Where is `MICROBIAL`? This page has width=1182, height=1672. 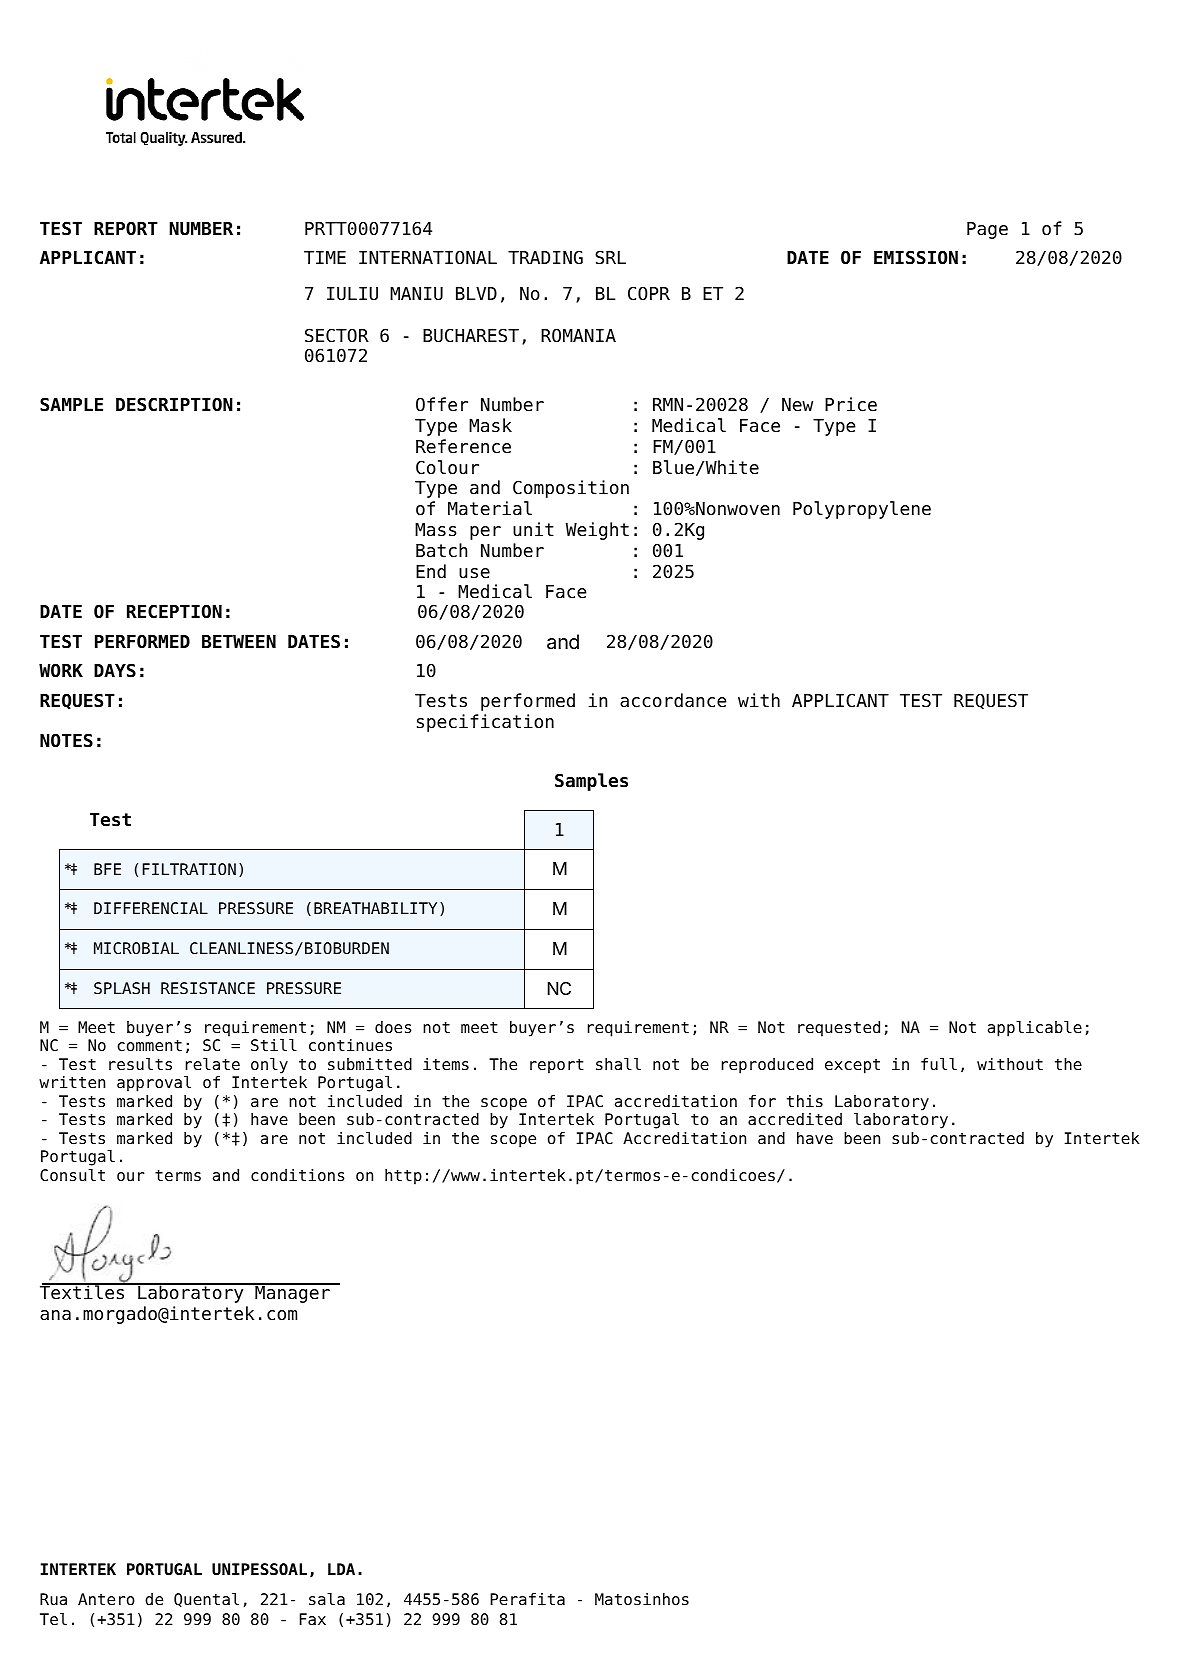 MICROBIAL is located at coordinates (136, 948).
